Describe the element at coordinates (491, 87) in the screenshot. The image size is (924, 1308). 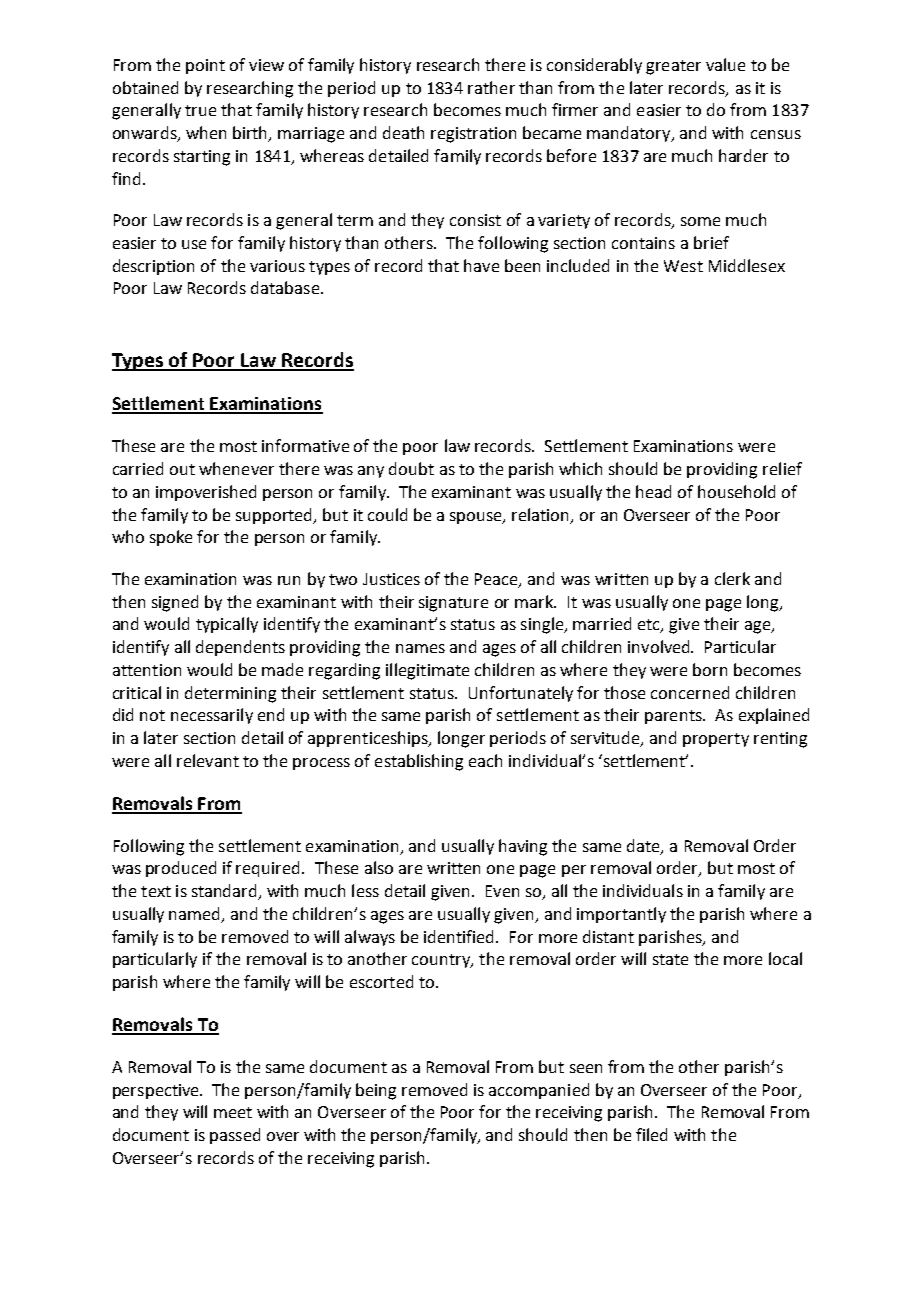
I see `rather` at that location.
